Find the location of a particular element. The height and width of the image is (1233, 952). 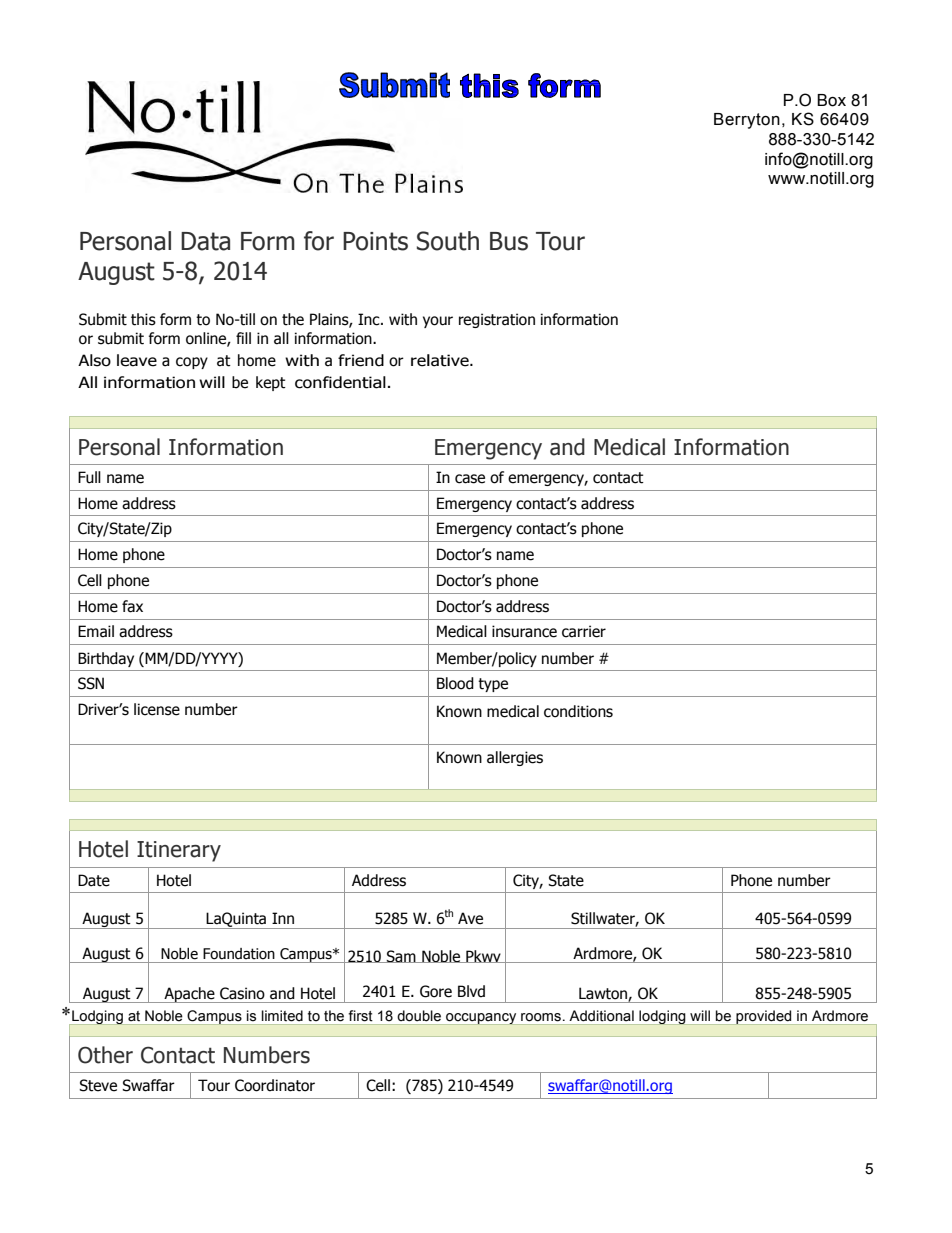

Box is located at coordinates (831, 100).
